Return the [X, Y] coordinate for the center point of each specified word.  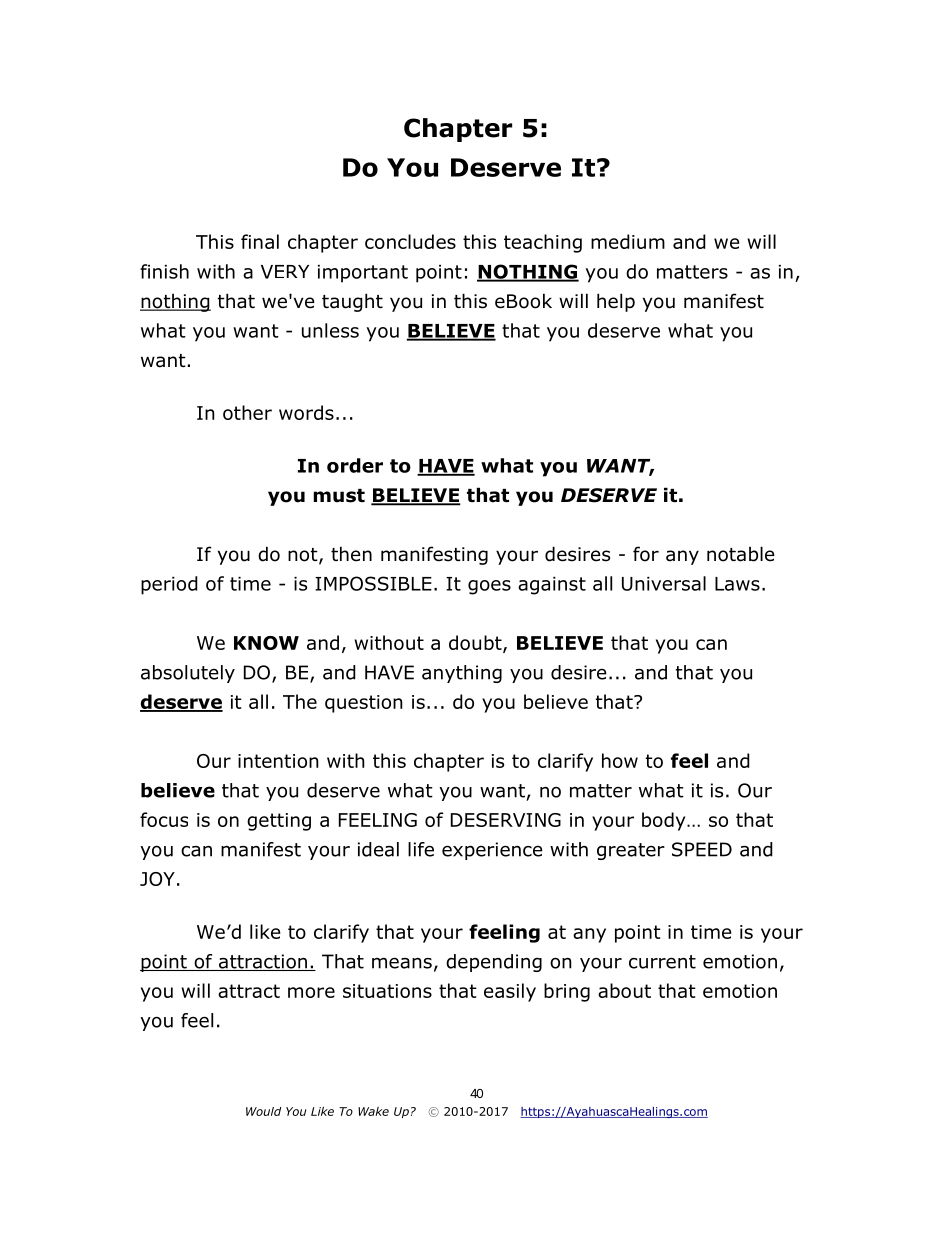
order [355, 465]
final [260, 241]
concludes [410, 241]
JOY [157, 879]
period [169, 585]
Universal [664, 583]
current [662, 962]
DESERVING [506, 820]
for [646, 554]
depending [494, 963]
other [247, 412]
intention [278, 761]
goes [489, 587]
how [620, 760]
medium [628, 241]
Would [263, 1111]
